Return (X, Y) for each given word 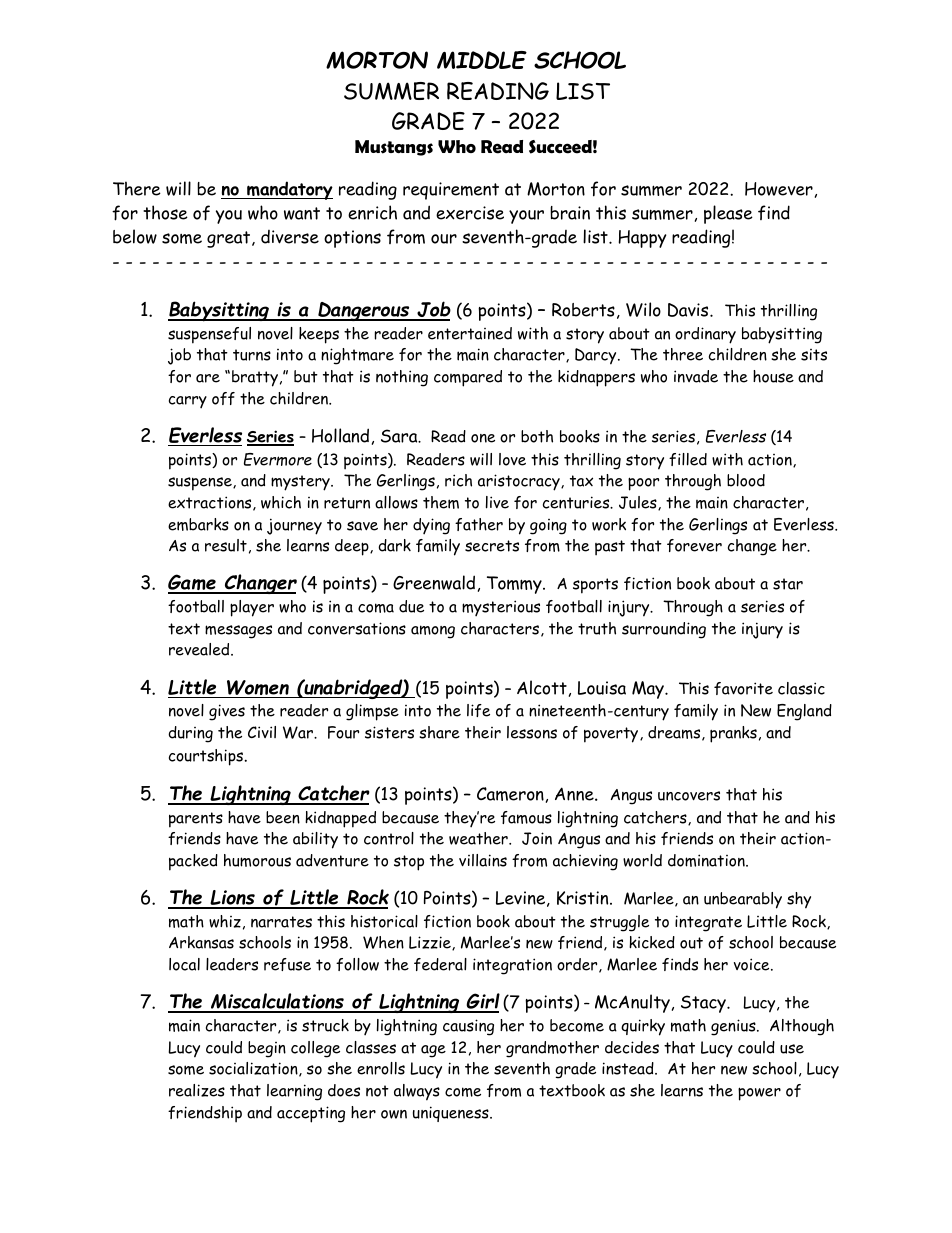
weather (479, 838)
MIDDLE (482, 60)
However (779, 189)
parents (196, 820)
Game (193, 583)
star (788, 584)
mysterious (501, 608)
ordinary (705, 335)
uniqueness (452, 1114)
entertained (470, 333)
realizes (197, 1090)
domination (707, 860)
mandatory (289, 190)
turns (252, 355)
